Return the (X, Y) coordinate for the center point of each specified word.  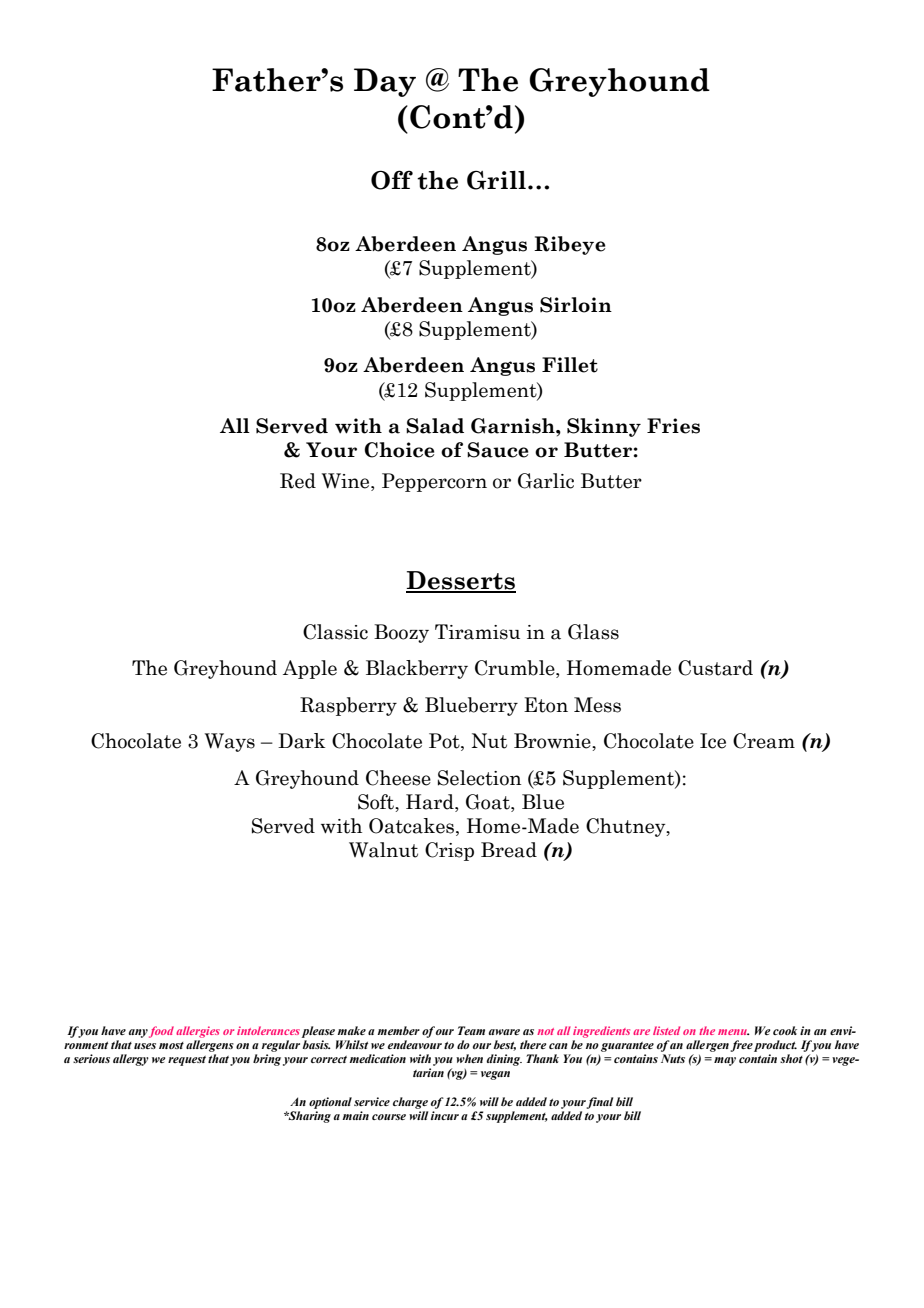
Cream (764, 741)
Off (392, 180)
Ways (230, 742)
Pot (445, 742)
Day (385, 82)
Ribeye (569, 245)
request (187, 1061)
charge (410, 1103)
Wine (347, 481)
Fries (673, 426)
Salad (435, 426)
